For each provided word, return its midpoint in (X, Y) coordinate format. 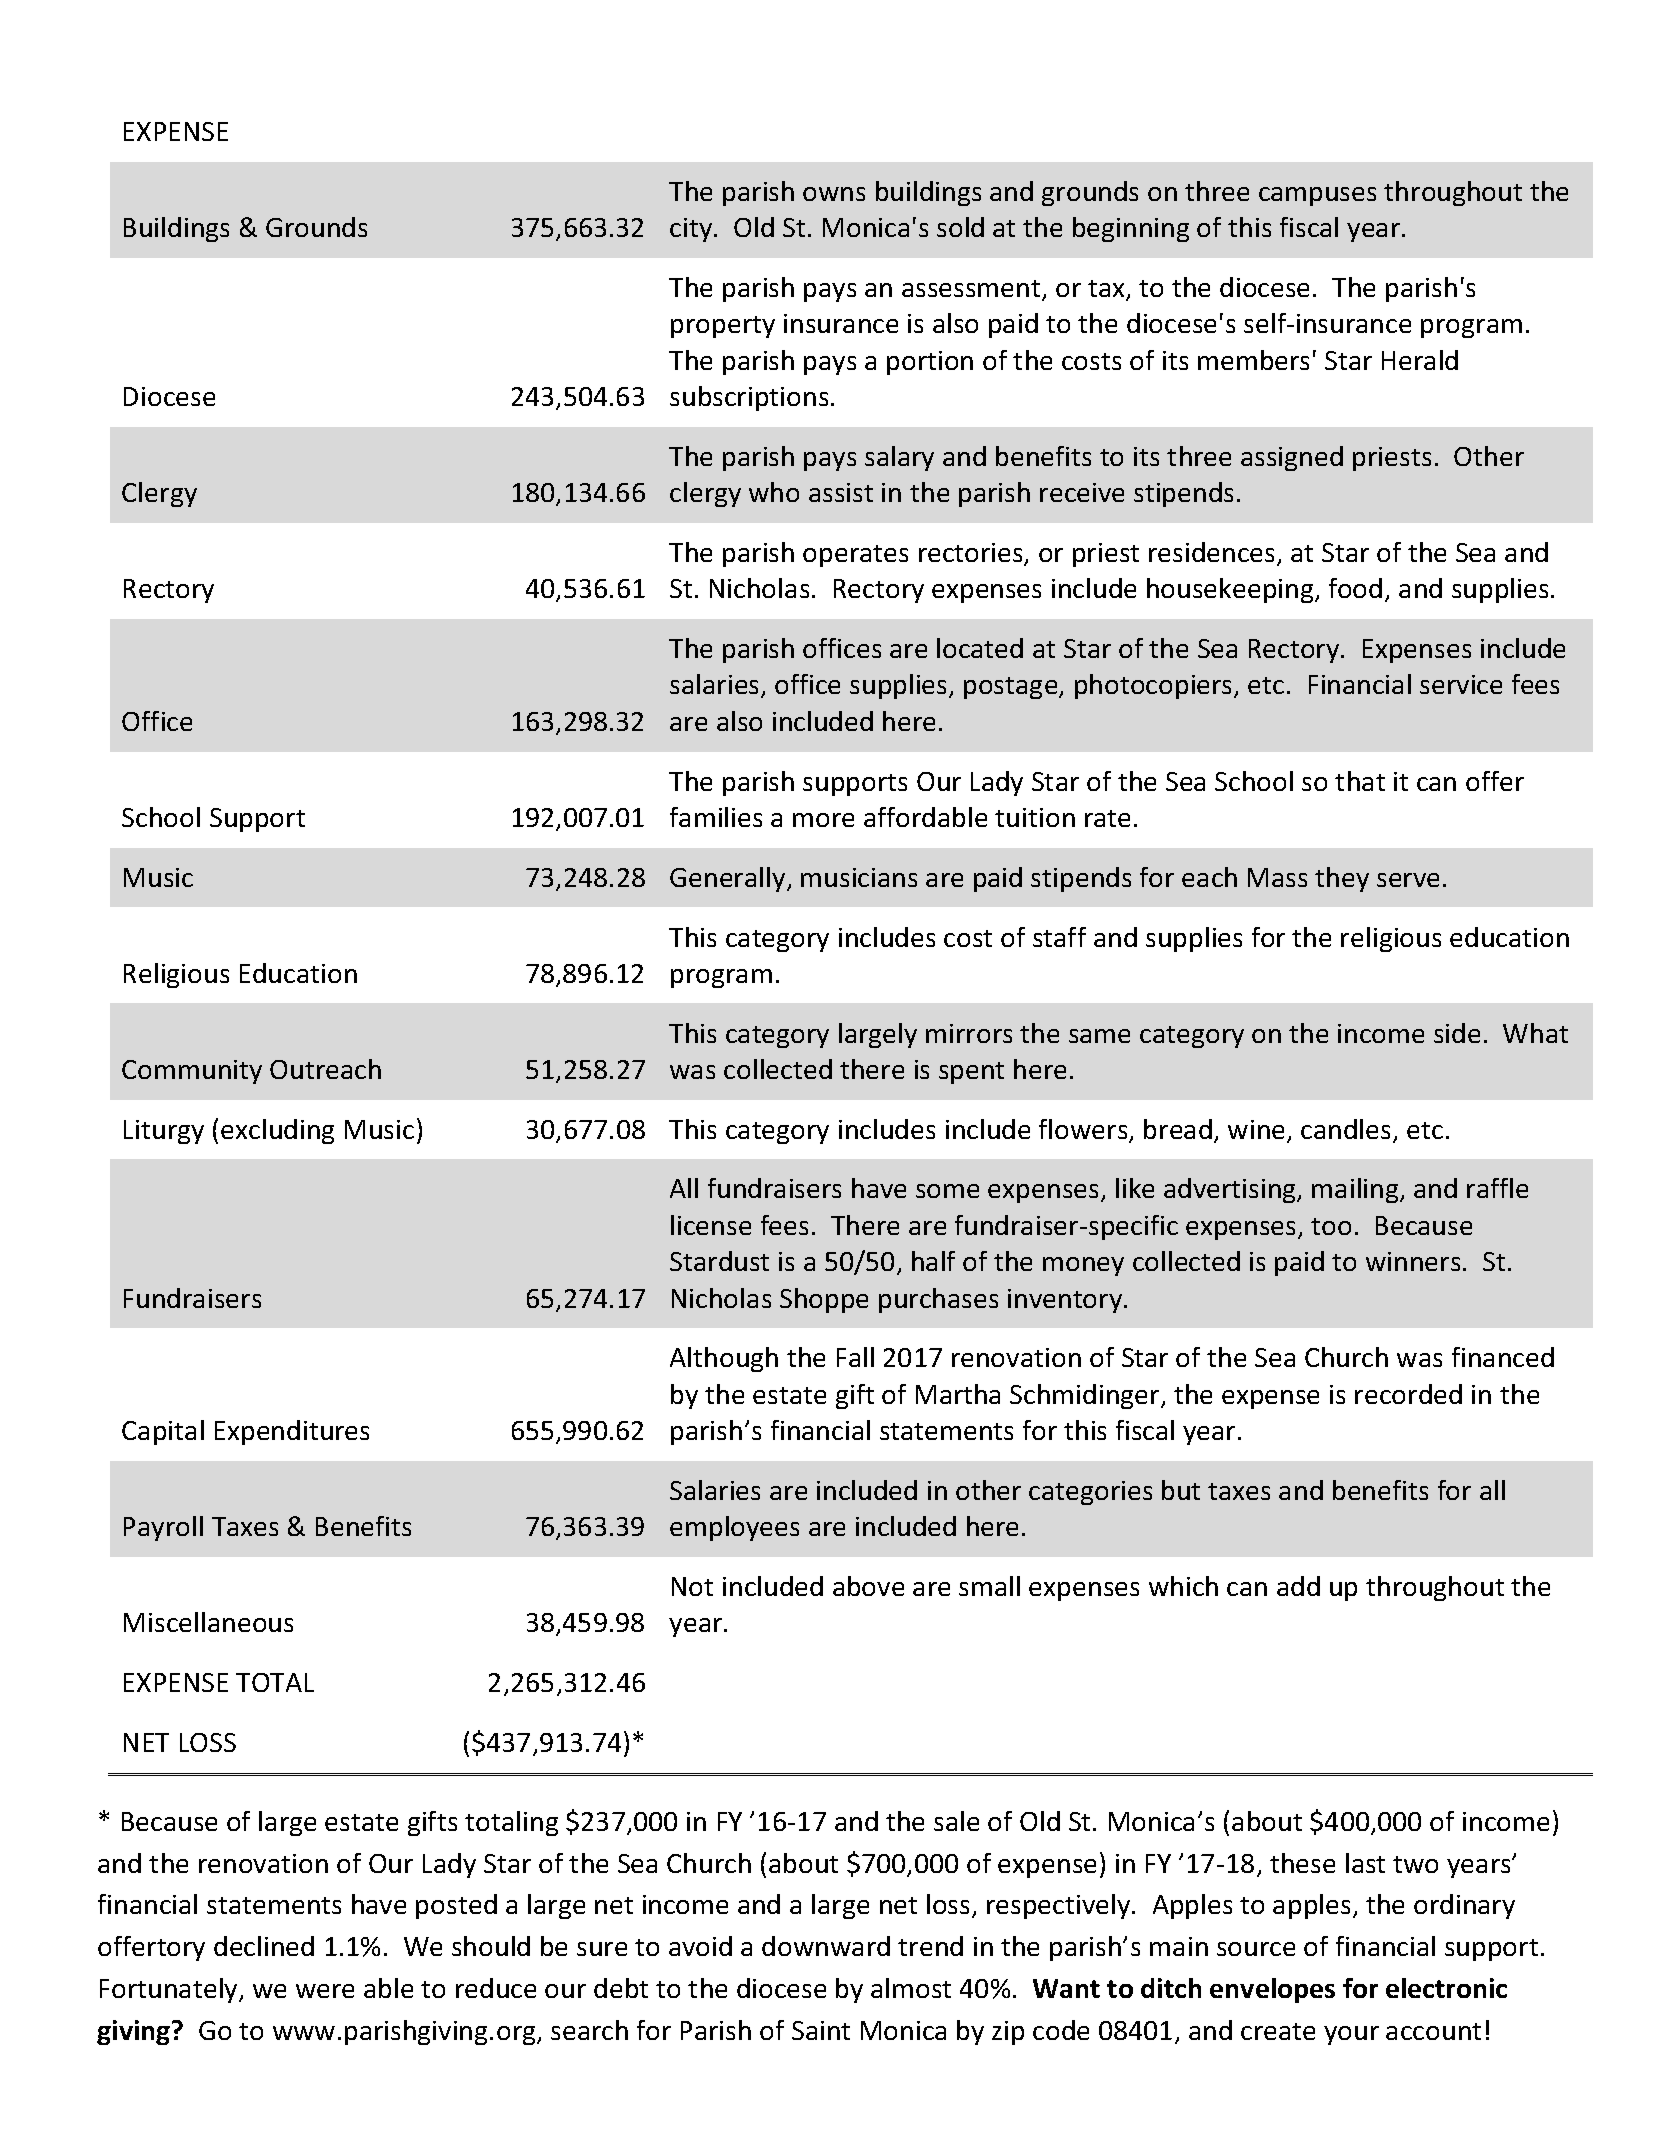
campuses (1317, 196)
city (692, 230)
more (823, 820)
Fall (855, 1357)
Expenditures (292, 1432)
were (325, 1991)
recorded (1408, 1394)
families (716, 817)
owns (834, 194)
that (1360, 781)
